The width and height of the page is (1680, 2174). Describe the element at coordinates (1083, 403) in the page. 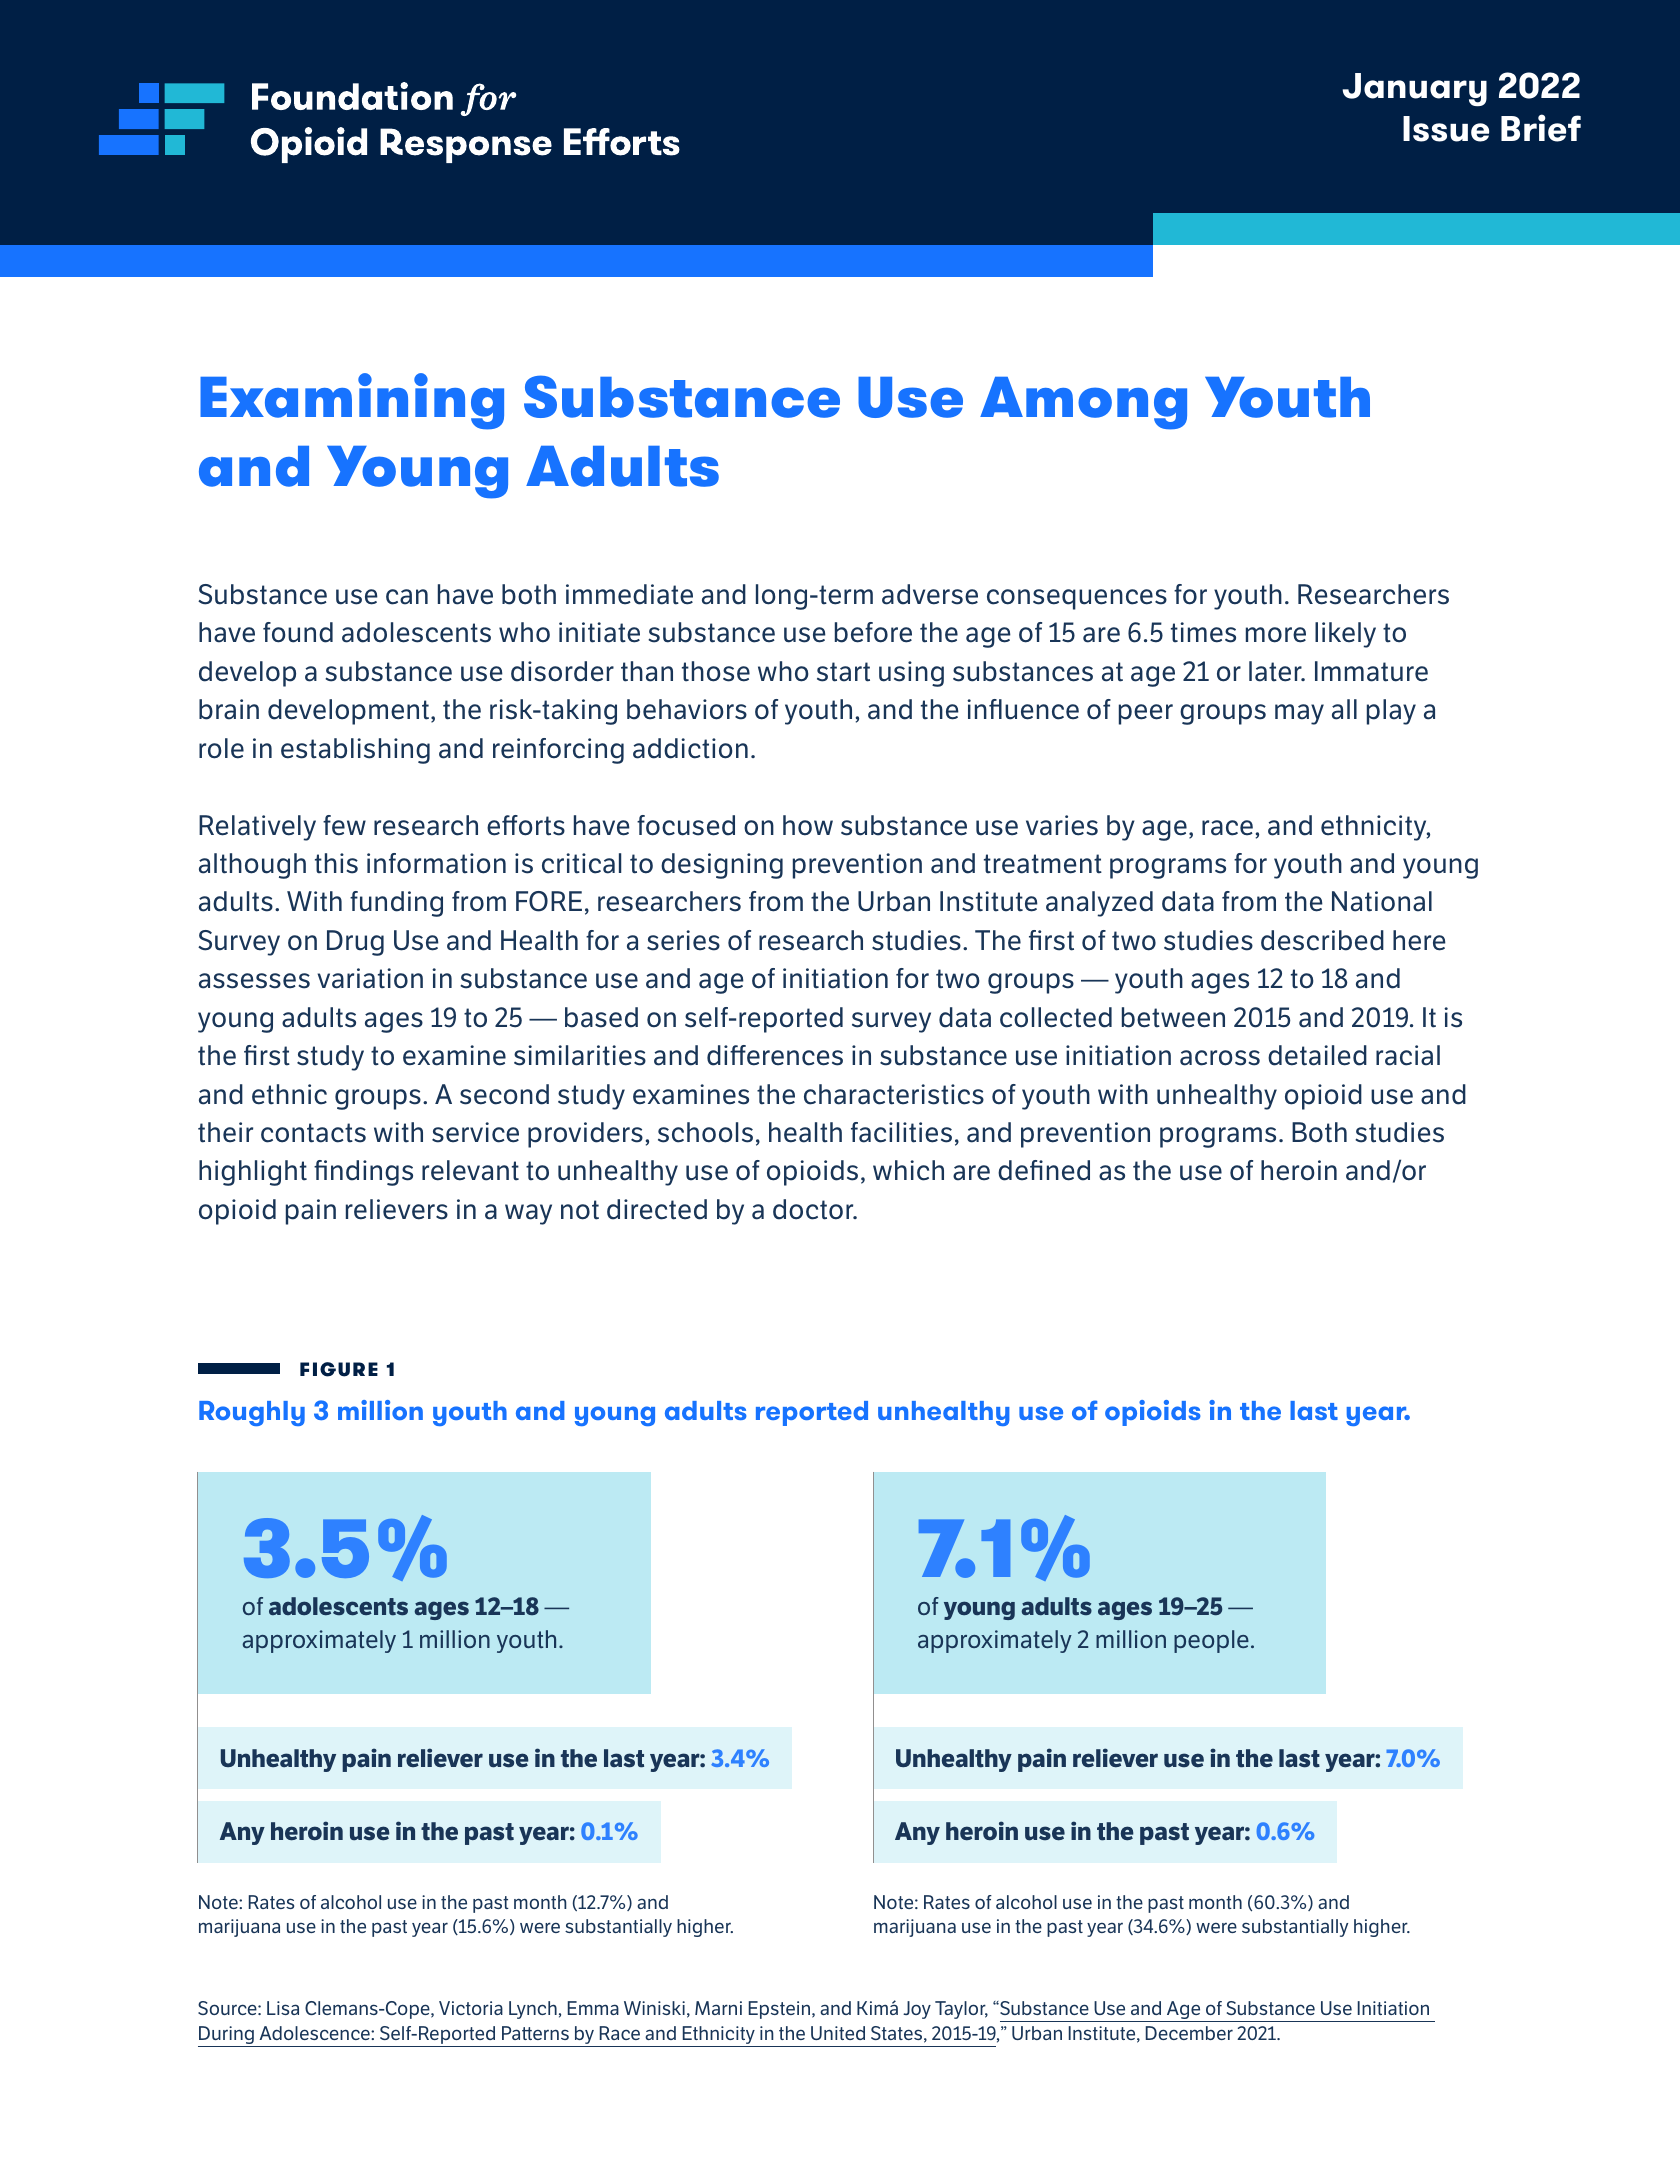

I see `Among` at that location.
